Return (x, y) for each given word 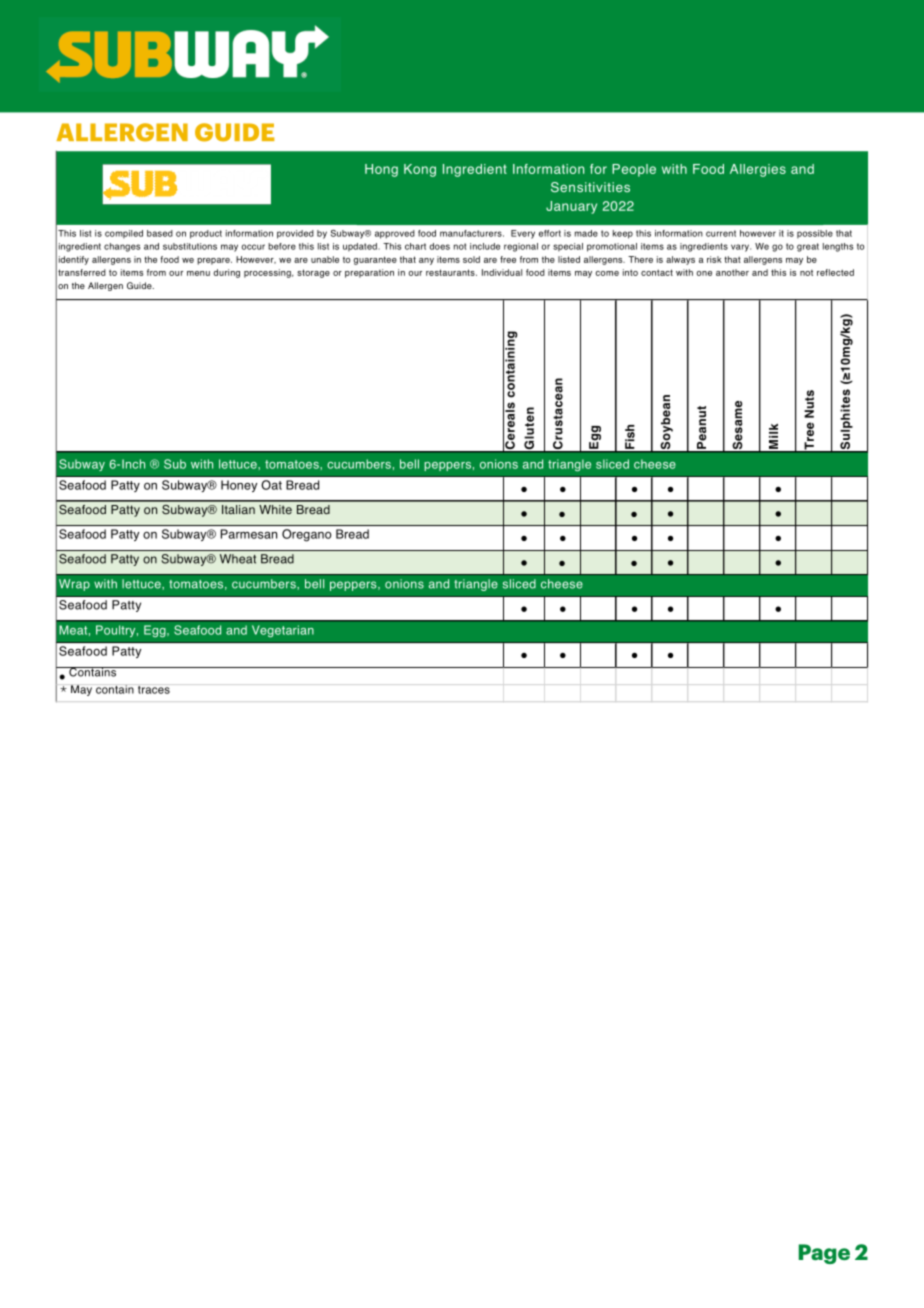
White (275, 509)
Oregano (306, 535)
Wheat (238, 559)
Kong (420, 170)
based (160, 233)
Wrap (74, 585)
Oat (271, 485)
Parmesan (249, 534)
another (732, 272)
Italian (238, 509)
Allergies (758, 170)
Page (824, 1254)
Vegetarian (283, 631)
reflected (835, 272)
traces (154, 690)
